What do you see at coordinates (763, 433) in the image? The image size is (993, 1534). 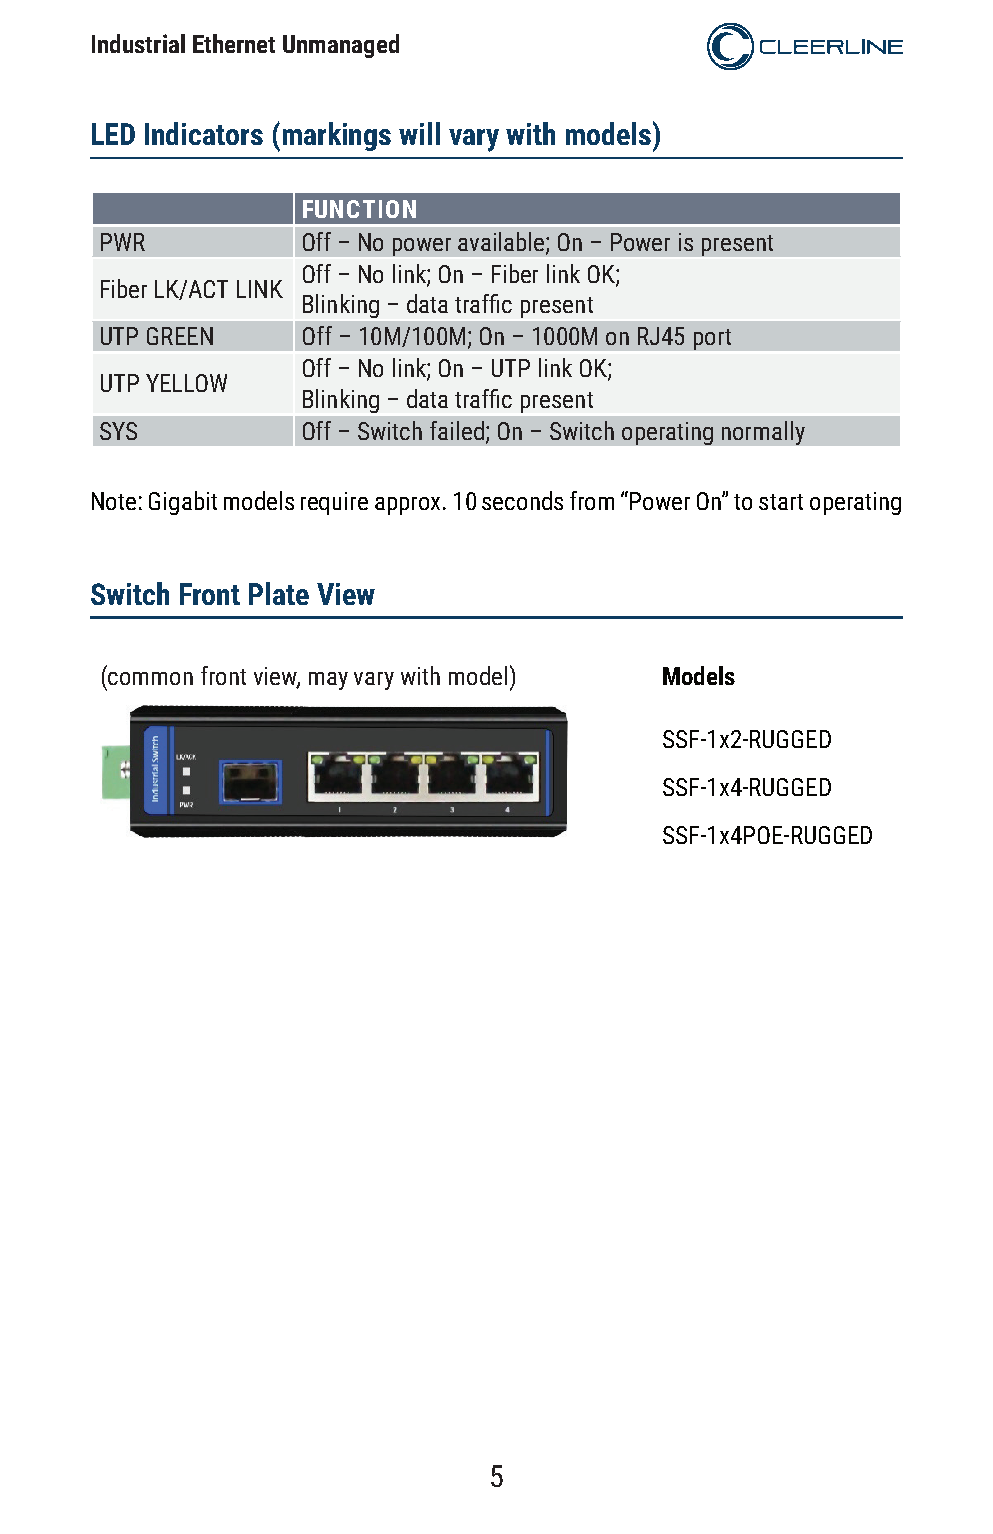 I see `normally` at bounding box center [763, 433].
